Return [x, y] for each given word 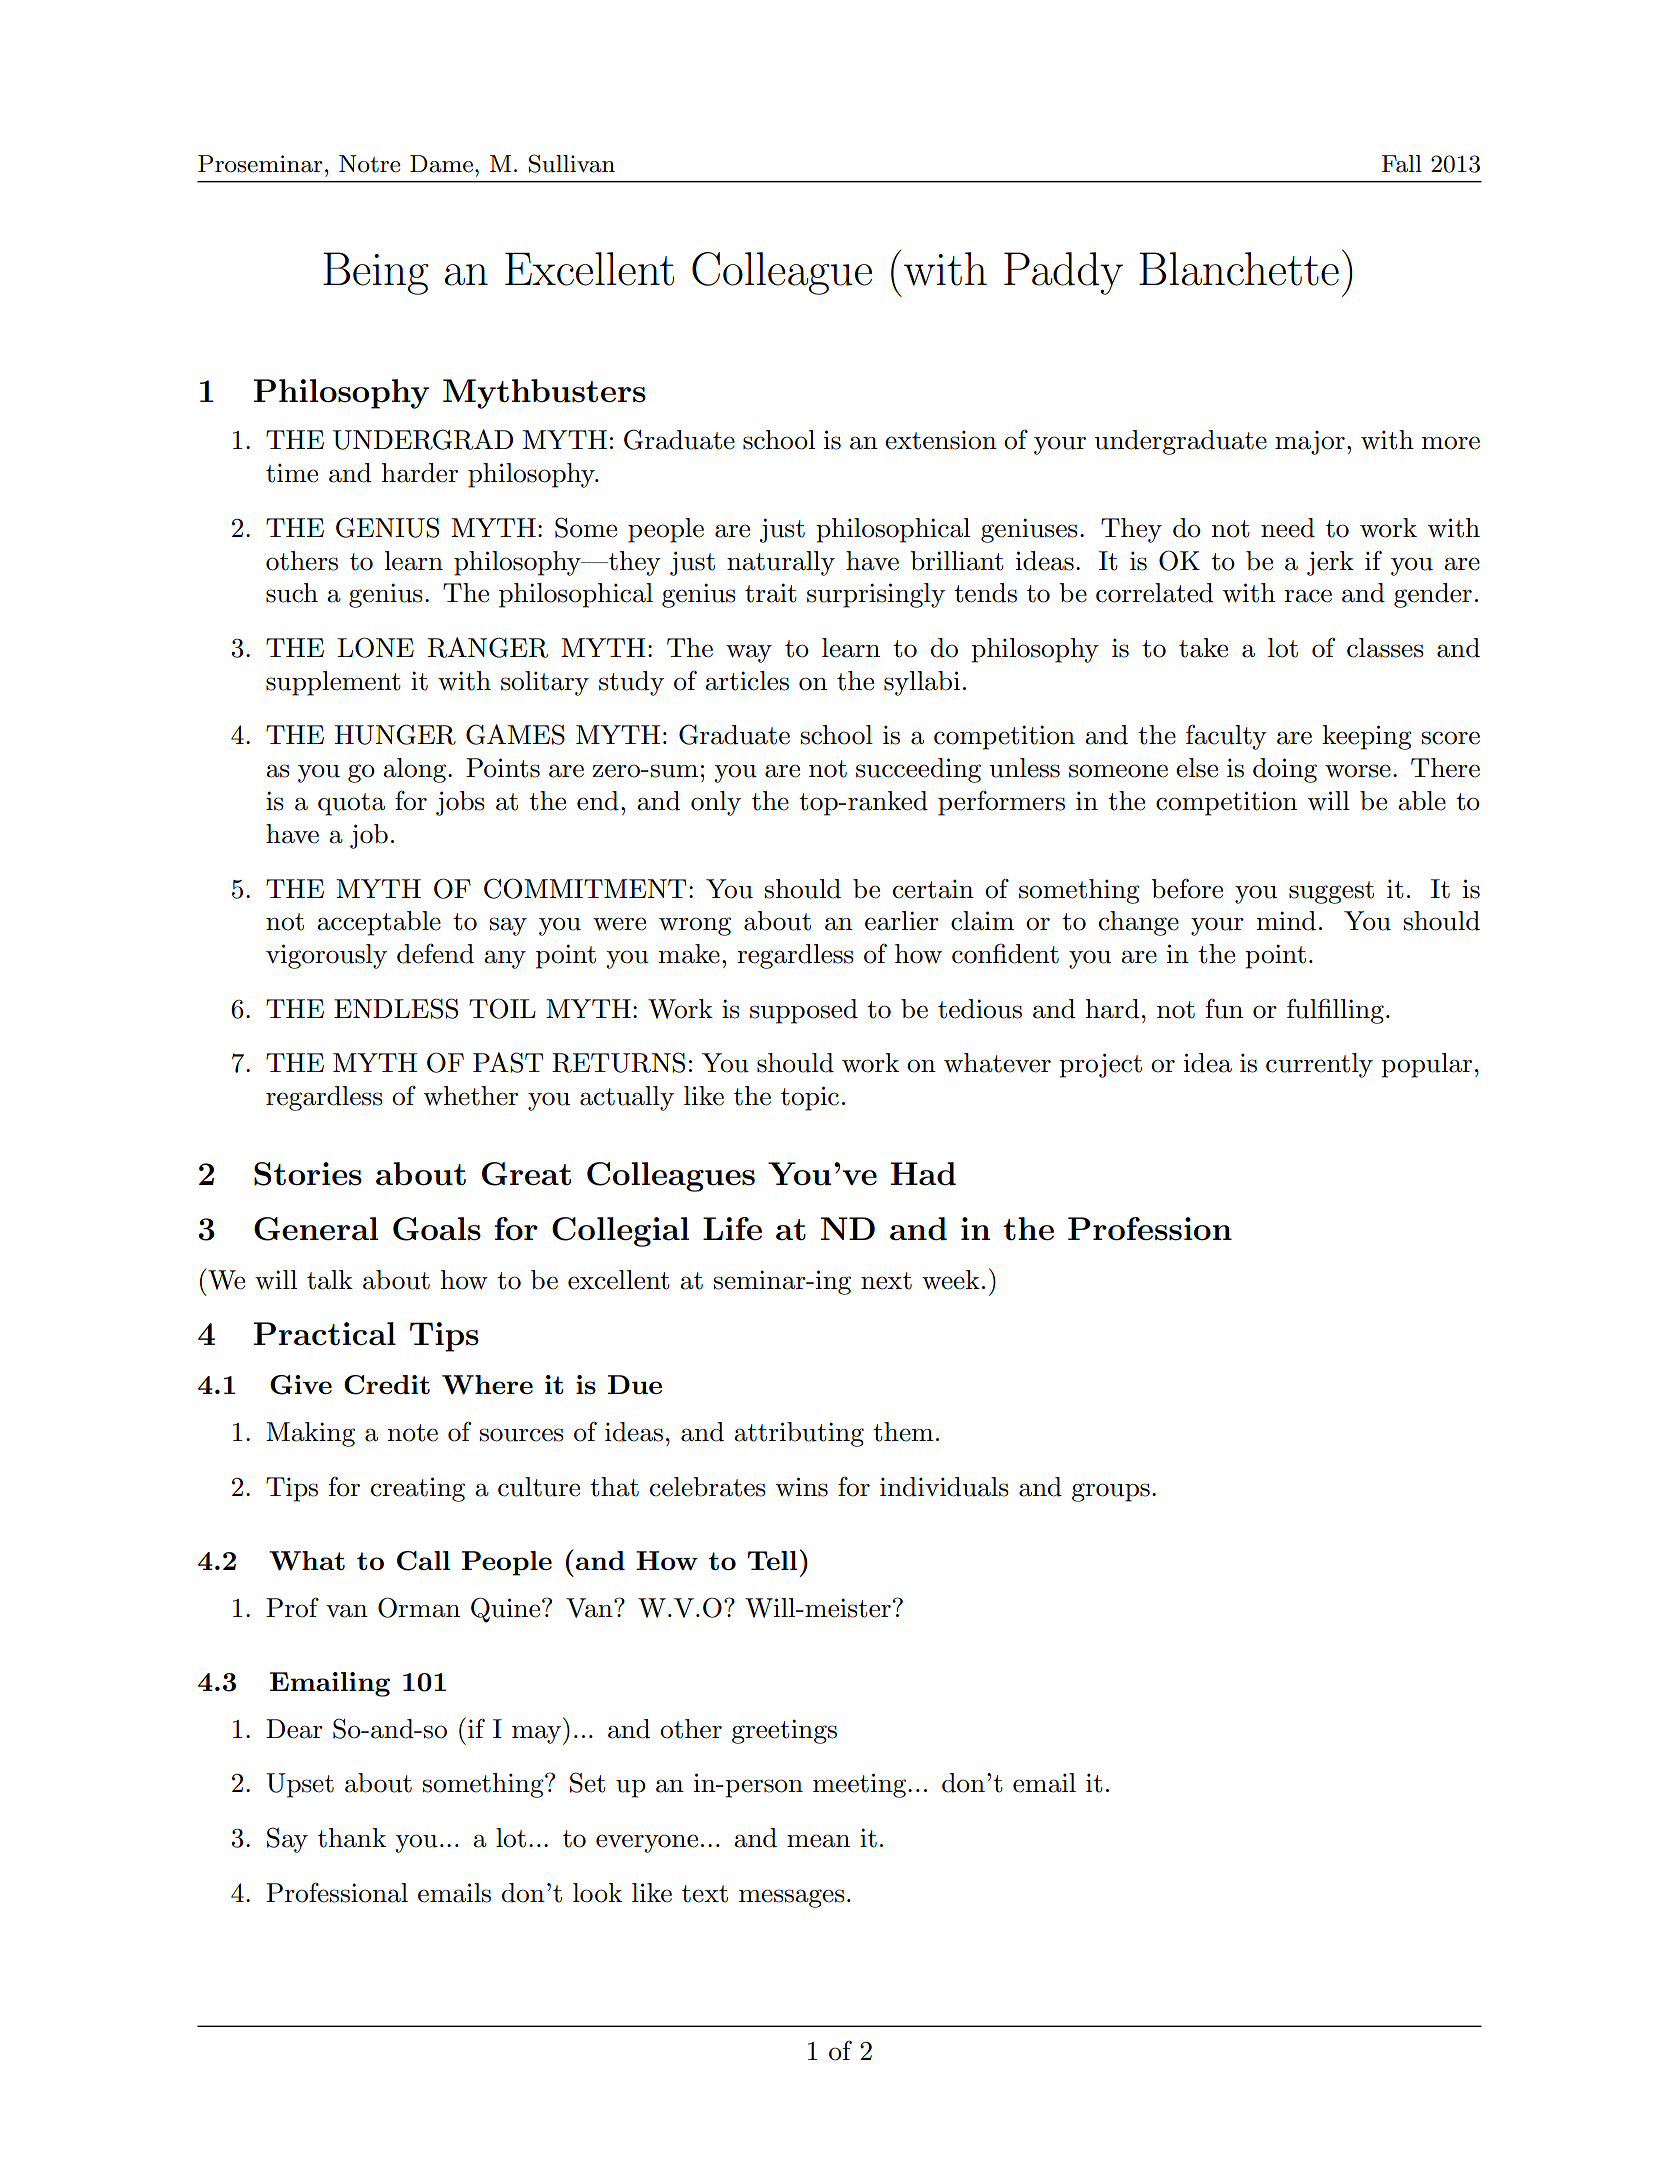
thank [352, 1838]
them [903, 1432]
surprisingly [876, 595]
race [1308, 596]
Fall [1402, 164]
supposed [804, 1011]
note [412, 1433]
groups [1111, 1492]
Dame [441, 164]
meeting [861, 1785]
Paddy [1063, 273]
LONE [376, 647]
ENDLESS [396, 1008]
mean [818, 1841]
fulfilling [1335, 1011]
